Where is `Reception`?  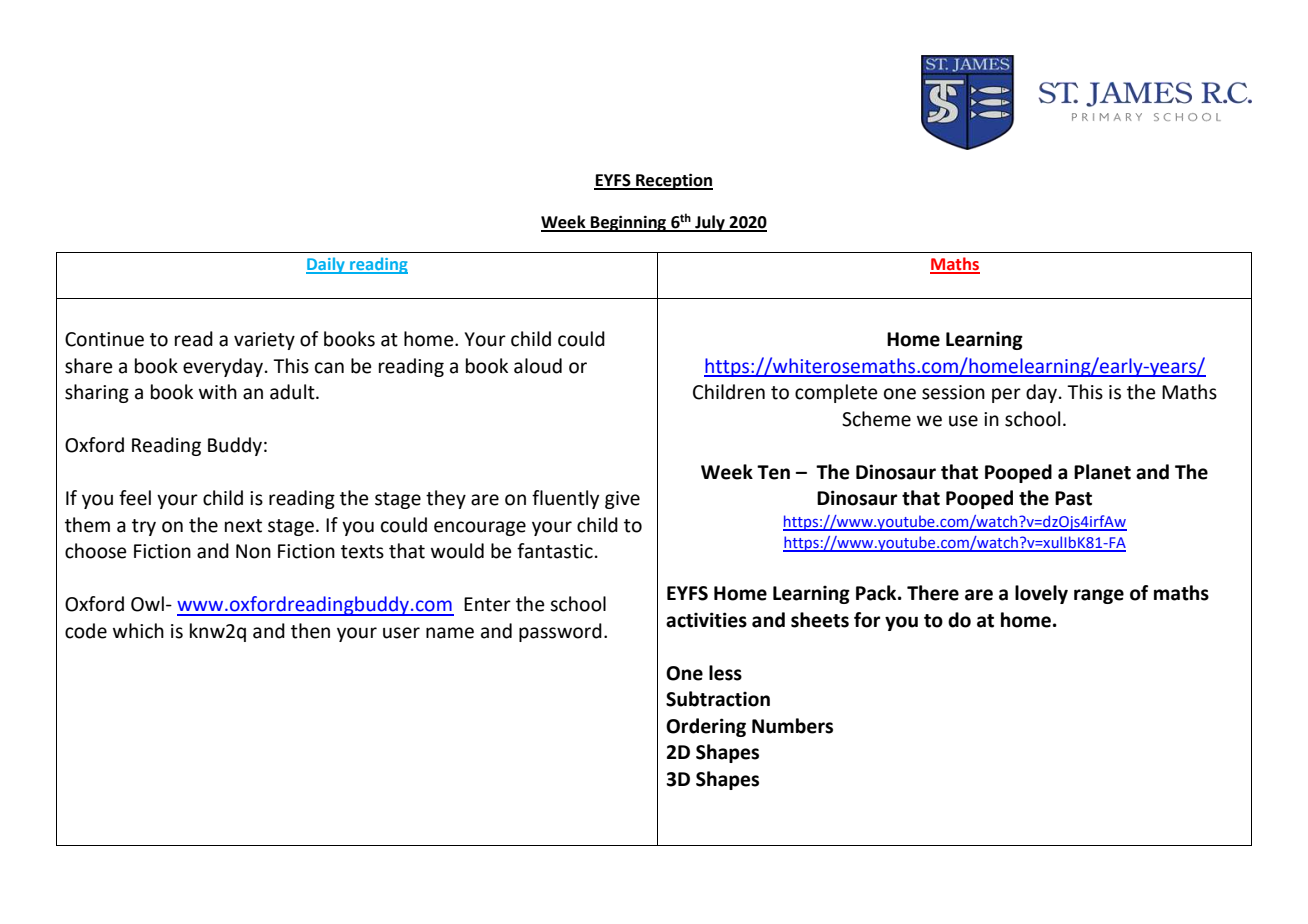
Reception is located at coordinates (673, 181).
